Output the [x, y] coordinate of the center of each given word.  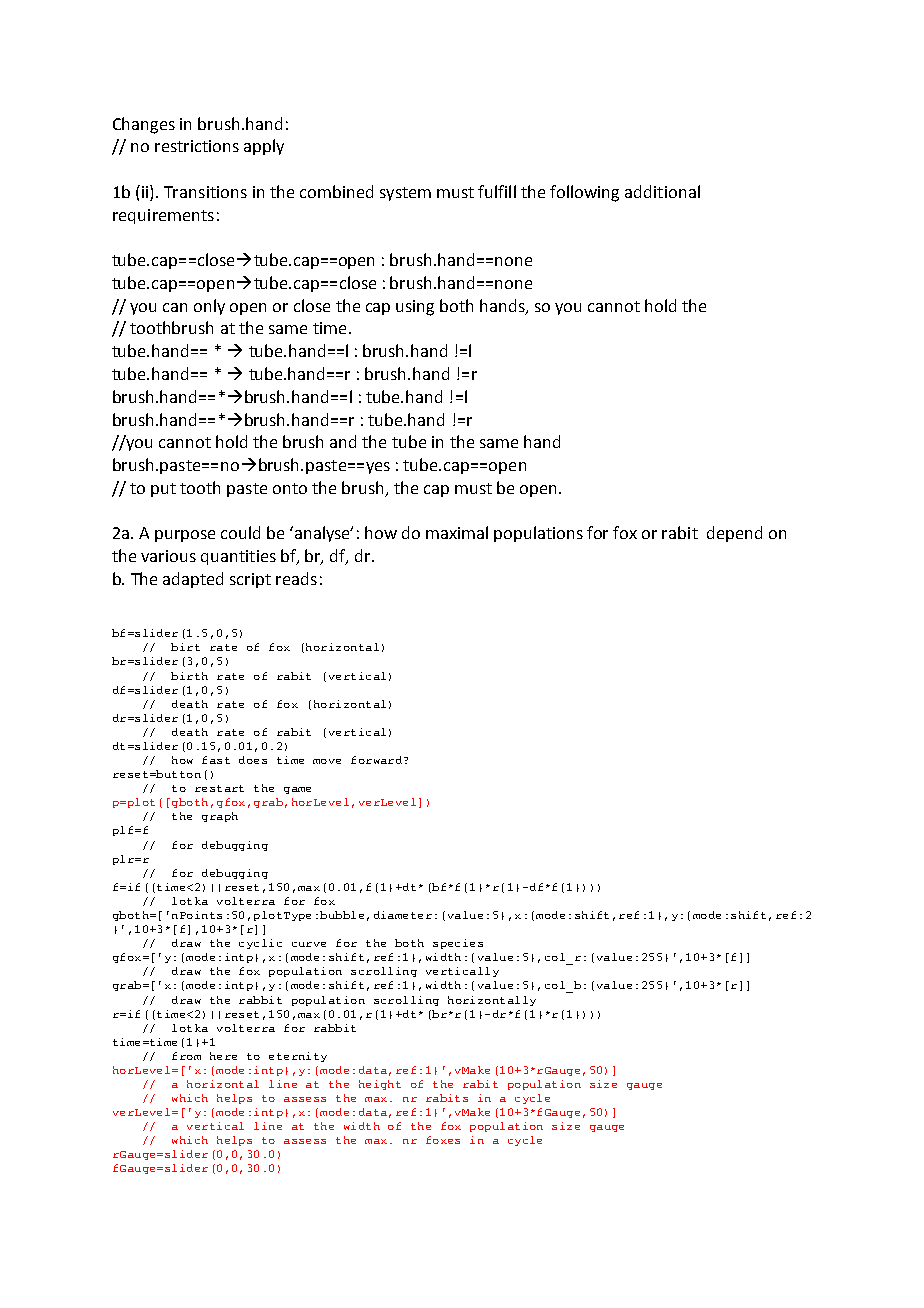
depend [734, 534]
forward [378, 760]
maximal [457, 532]
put [163, 490]
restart [219, 788]
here [223, 1056]
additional [662, 191]
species [458, 944]
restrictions [197, 146]
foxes [443, 1140]
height [380, 1085]
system [405, 194]
